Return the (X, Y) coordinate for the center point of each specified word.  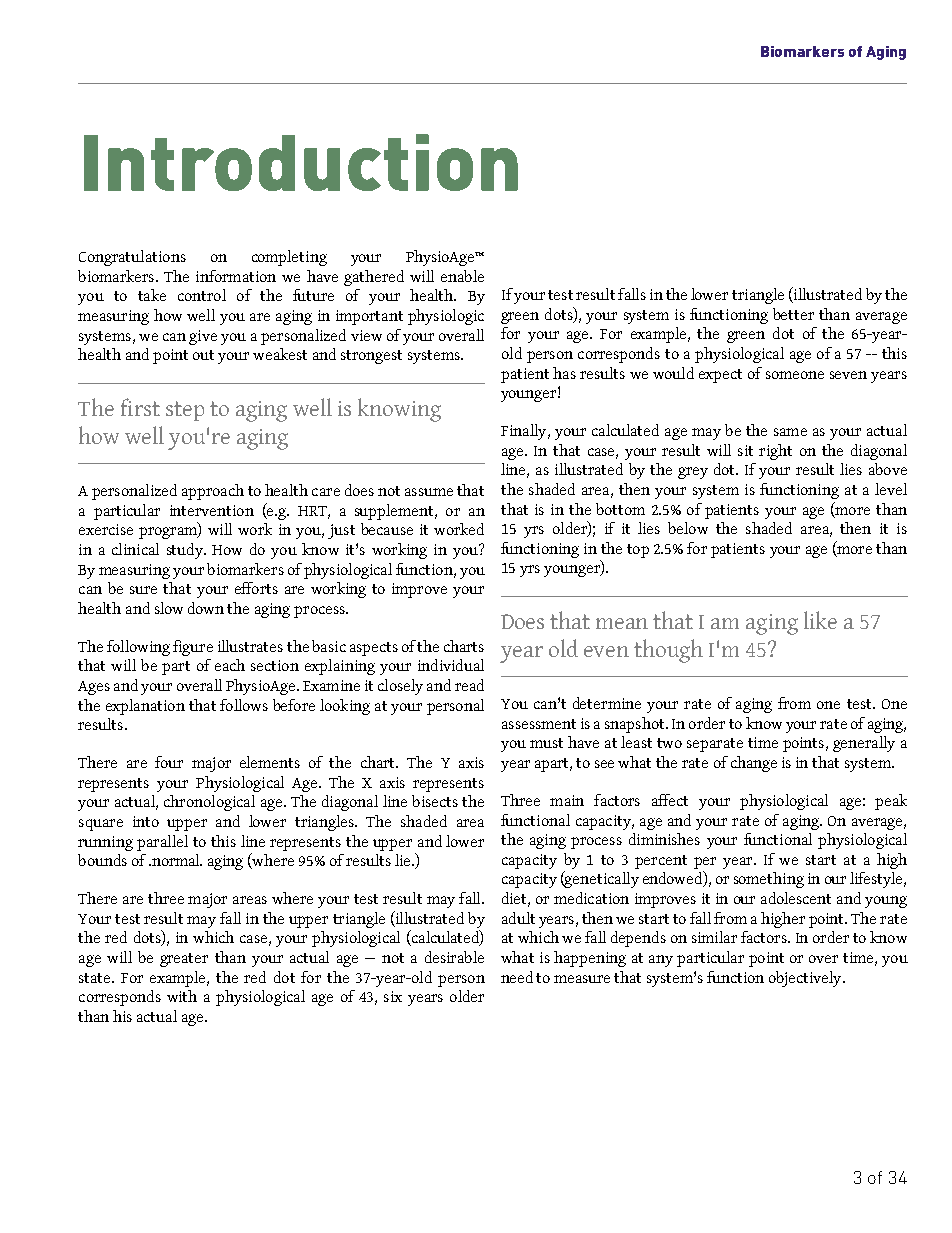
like (820, 620)
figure (193, 648)
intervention (212, 510)
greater (184, 960)
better (793, 314)
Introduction (301, 162)
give (203, 337)
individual (451, 665)
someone (795, 375)
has (564, 373)
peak (891, 802)
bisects (435, 801)
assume (429, 492)
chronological (209, 803)
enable (462, 276)
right (775, 452)
